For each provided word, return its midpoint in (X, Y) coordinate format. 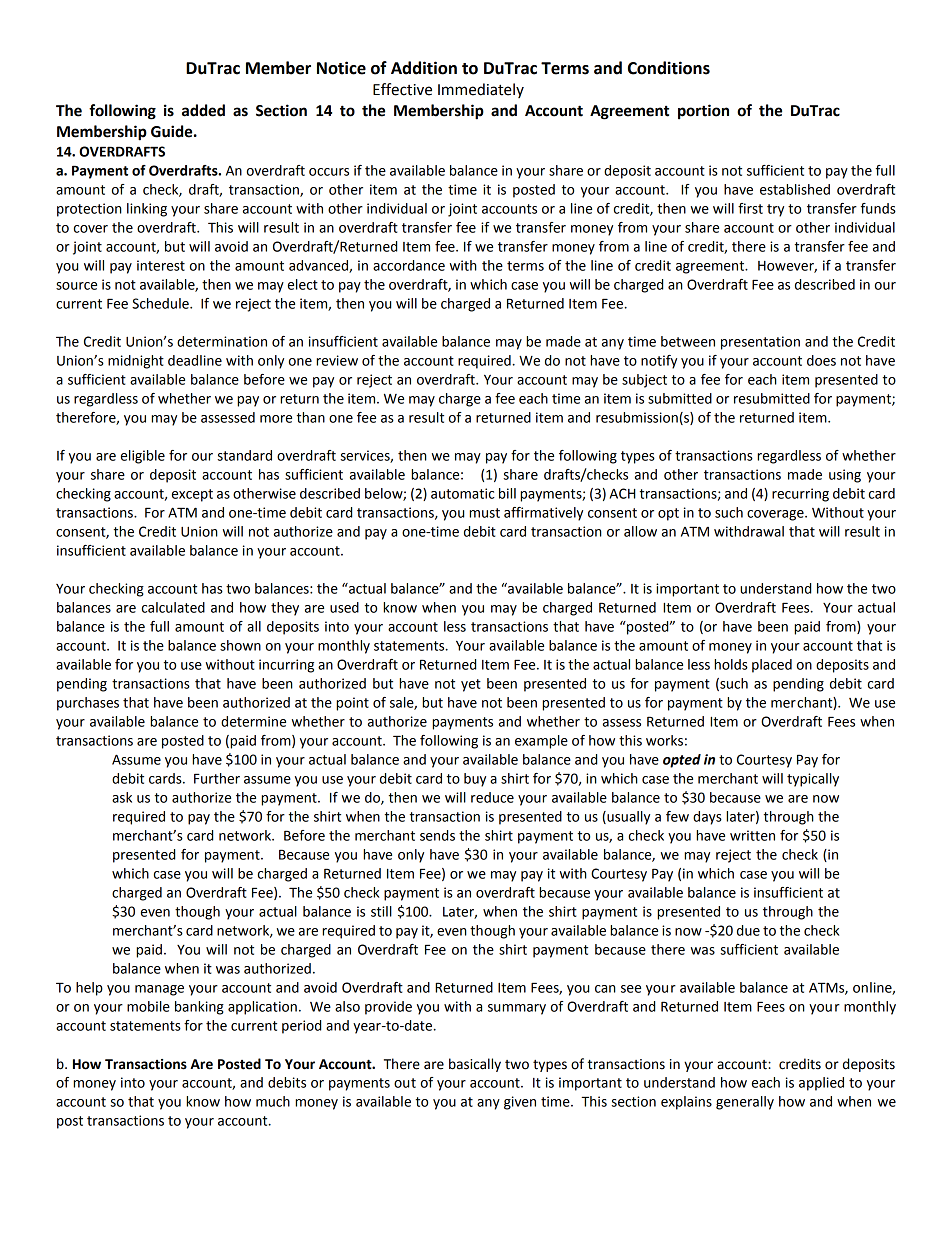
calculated (173, 607)
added (203, 110)
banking (199, 1008)
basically (475, 1065)
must (484, 513)
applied (821, 1084)
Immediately (481, 90)
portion (703, 112)
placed (772, 666)
